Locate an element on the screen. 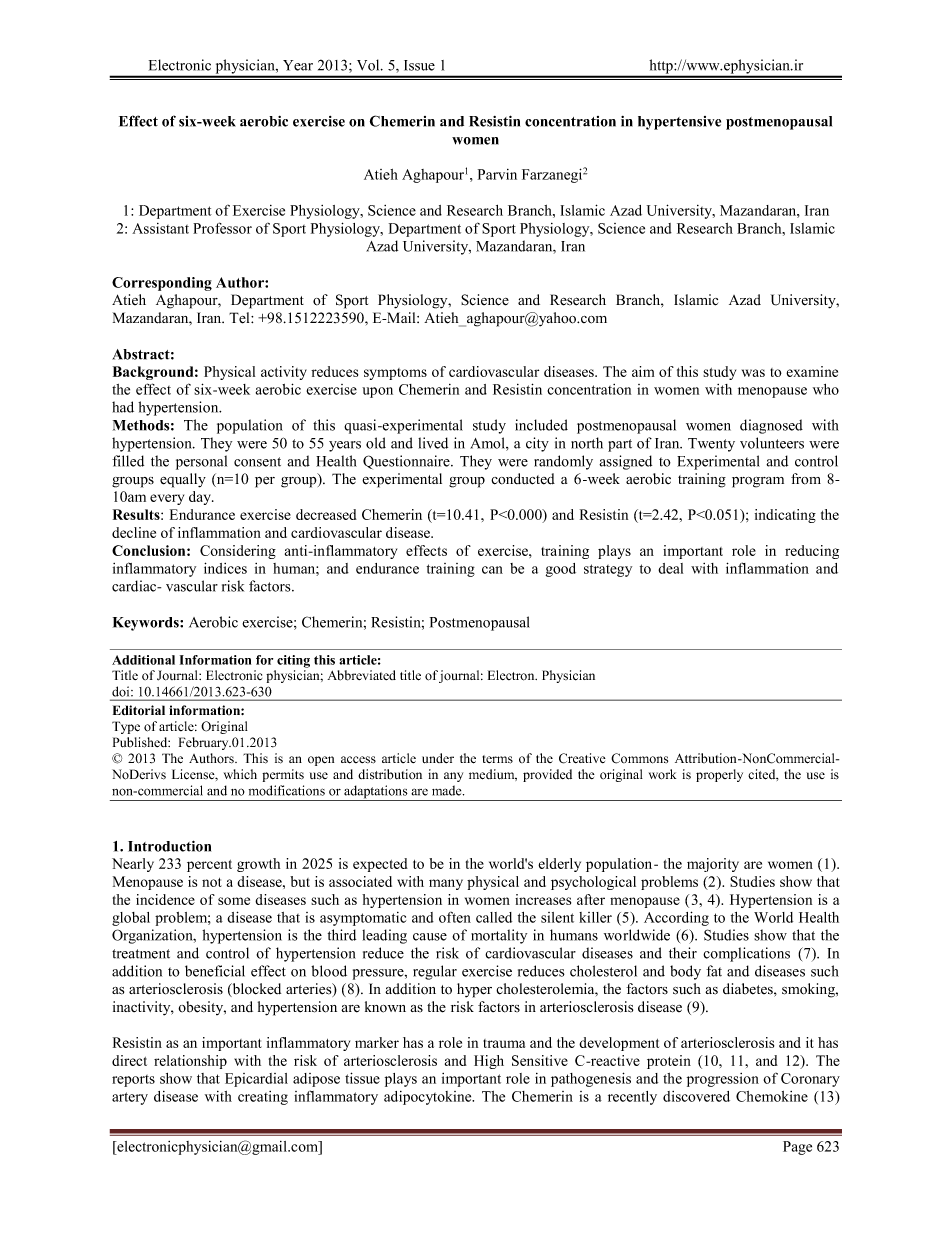  often is located at coordinates (455, 917).
